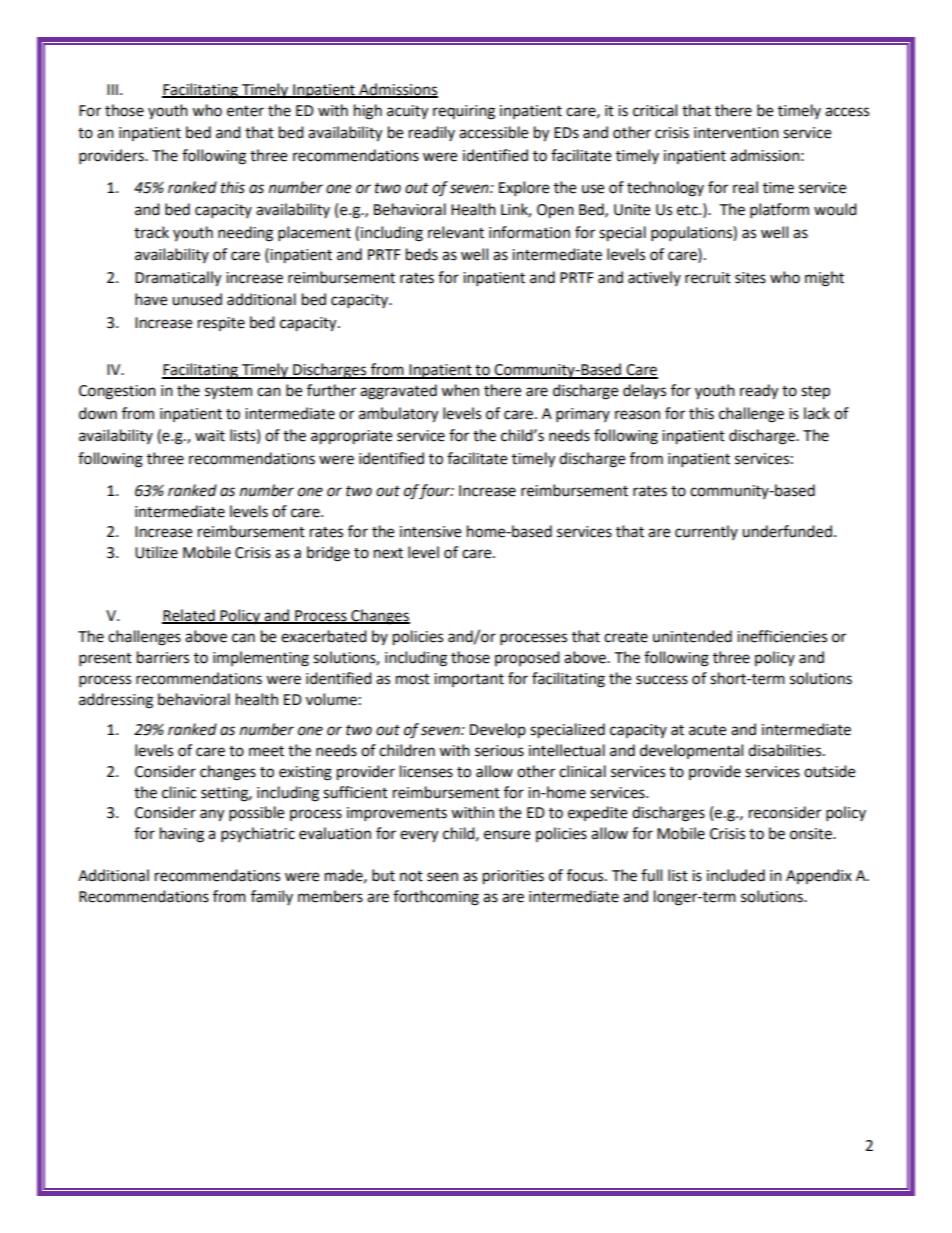  I want to click on serious, so click(499, 751).
